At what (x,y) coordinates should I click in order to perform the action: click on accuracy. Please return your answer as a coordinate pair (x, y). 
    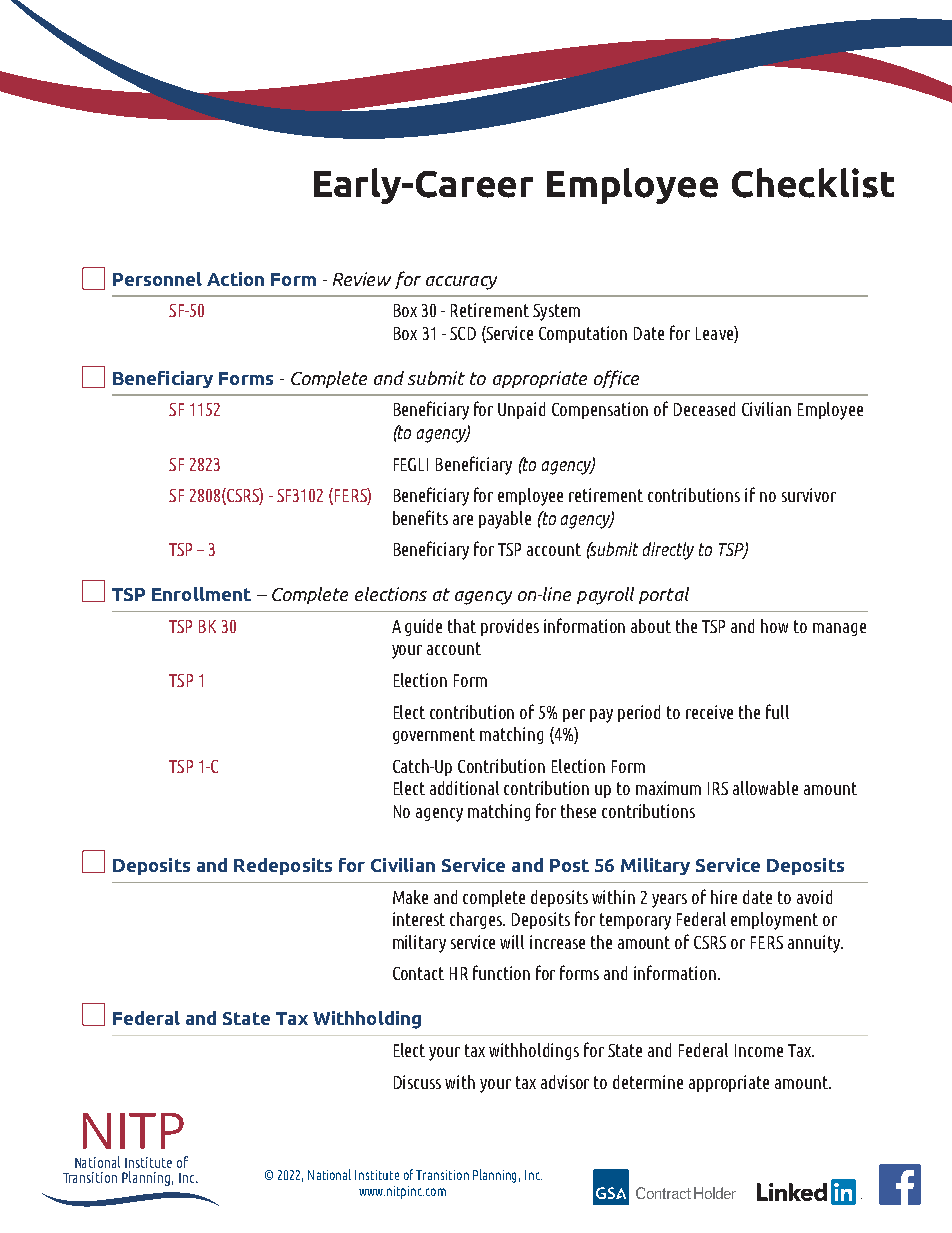
    Looking at the image, I should click on (461, 283).
